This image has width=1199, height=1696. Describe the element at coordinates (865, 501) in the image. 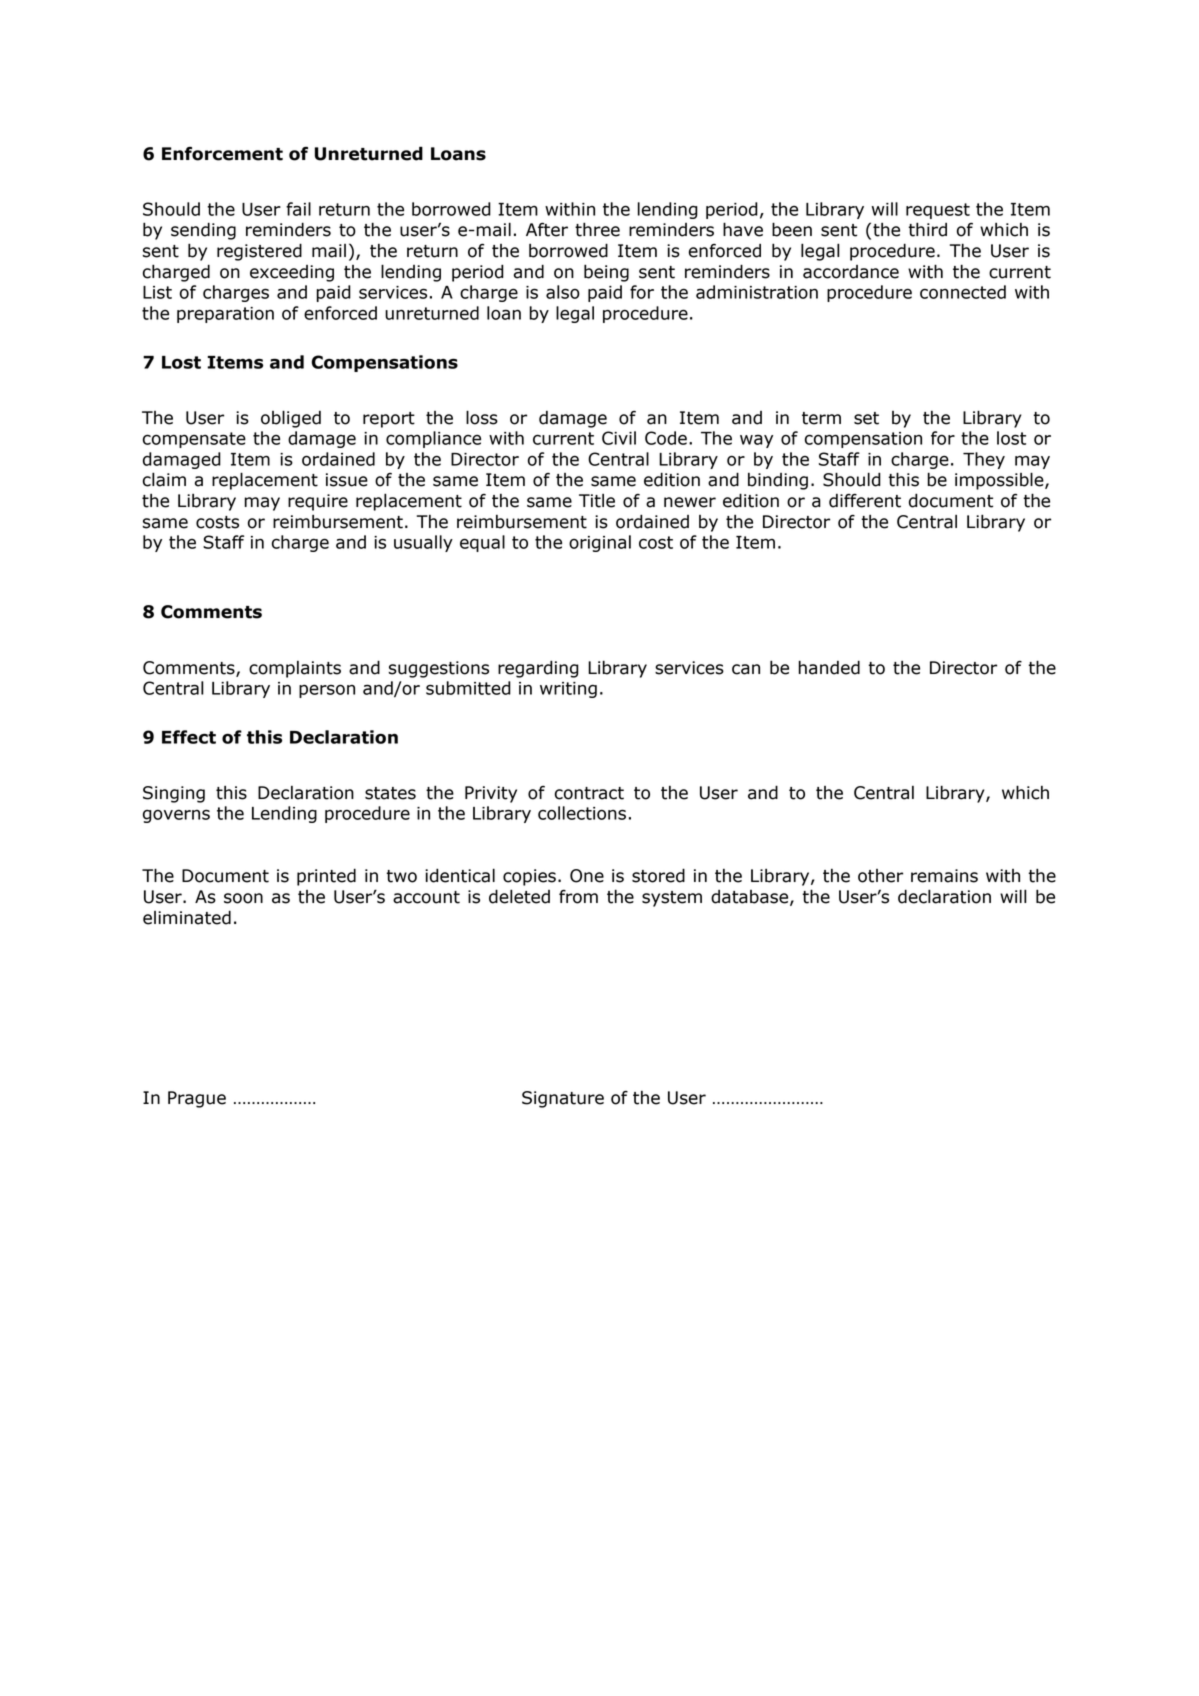

I see `different` at that location.
